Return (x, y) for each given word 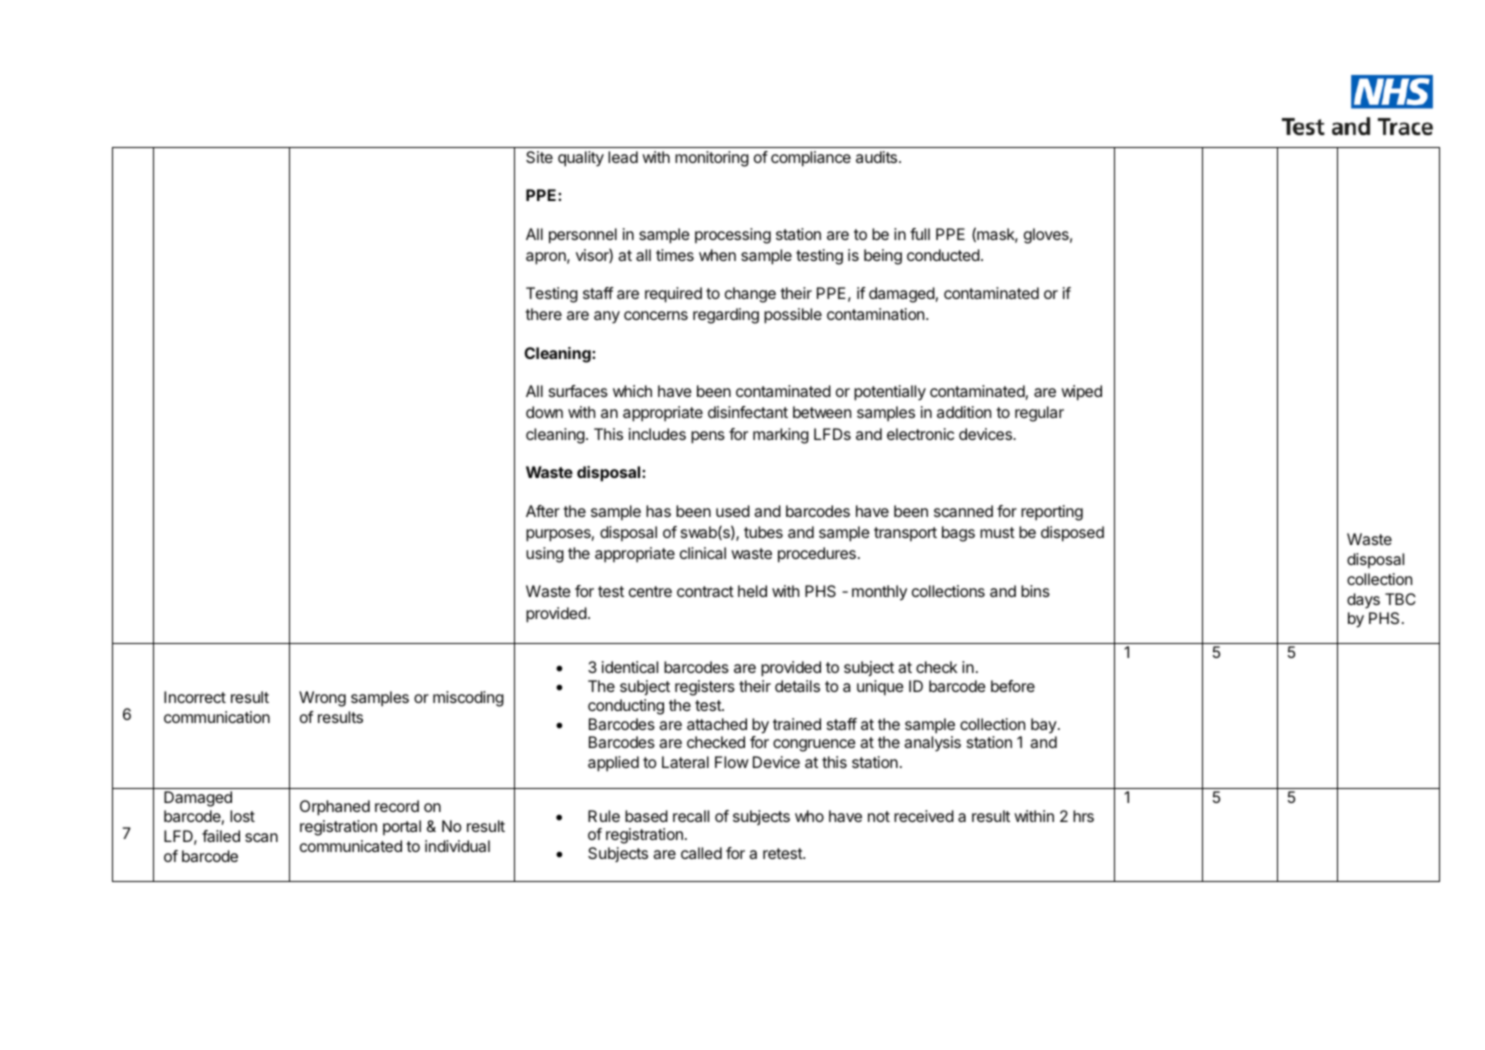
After (543, 511)
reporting (1052, 513)
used (733, 511)
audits (878, 157)
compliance (811, 159)
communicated (351, 846)
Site (539, 157)
